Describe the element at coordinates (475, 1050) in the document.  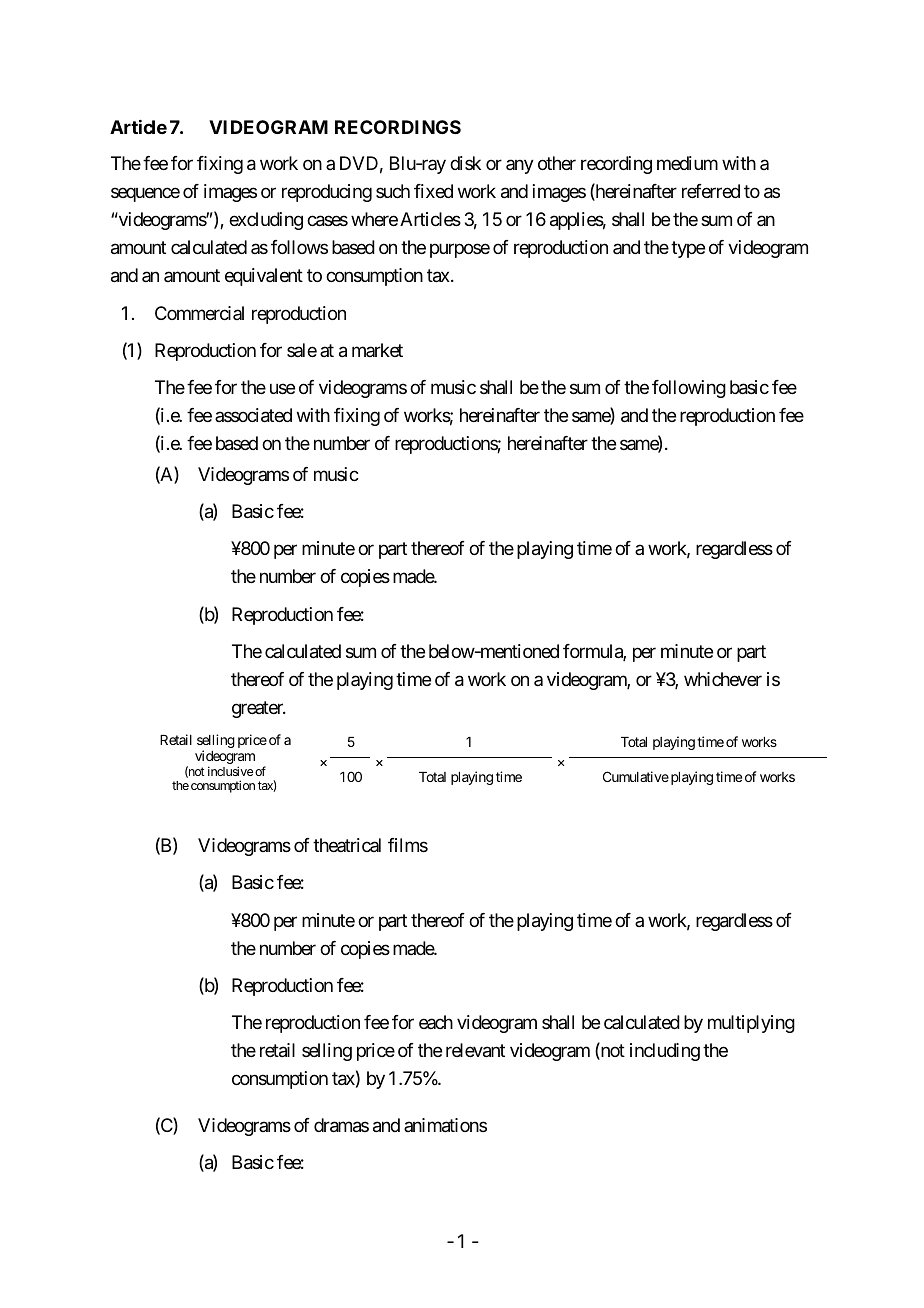
I see `relevant` at that location.
